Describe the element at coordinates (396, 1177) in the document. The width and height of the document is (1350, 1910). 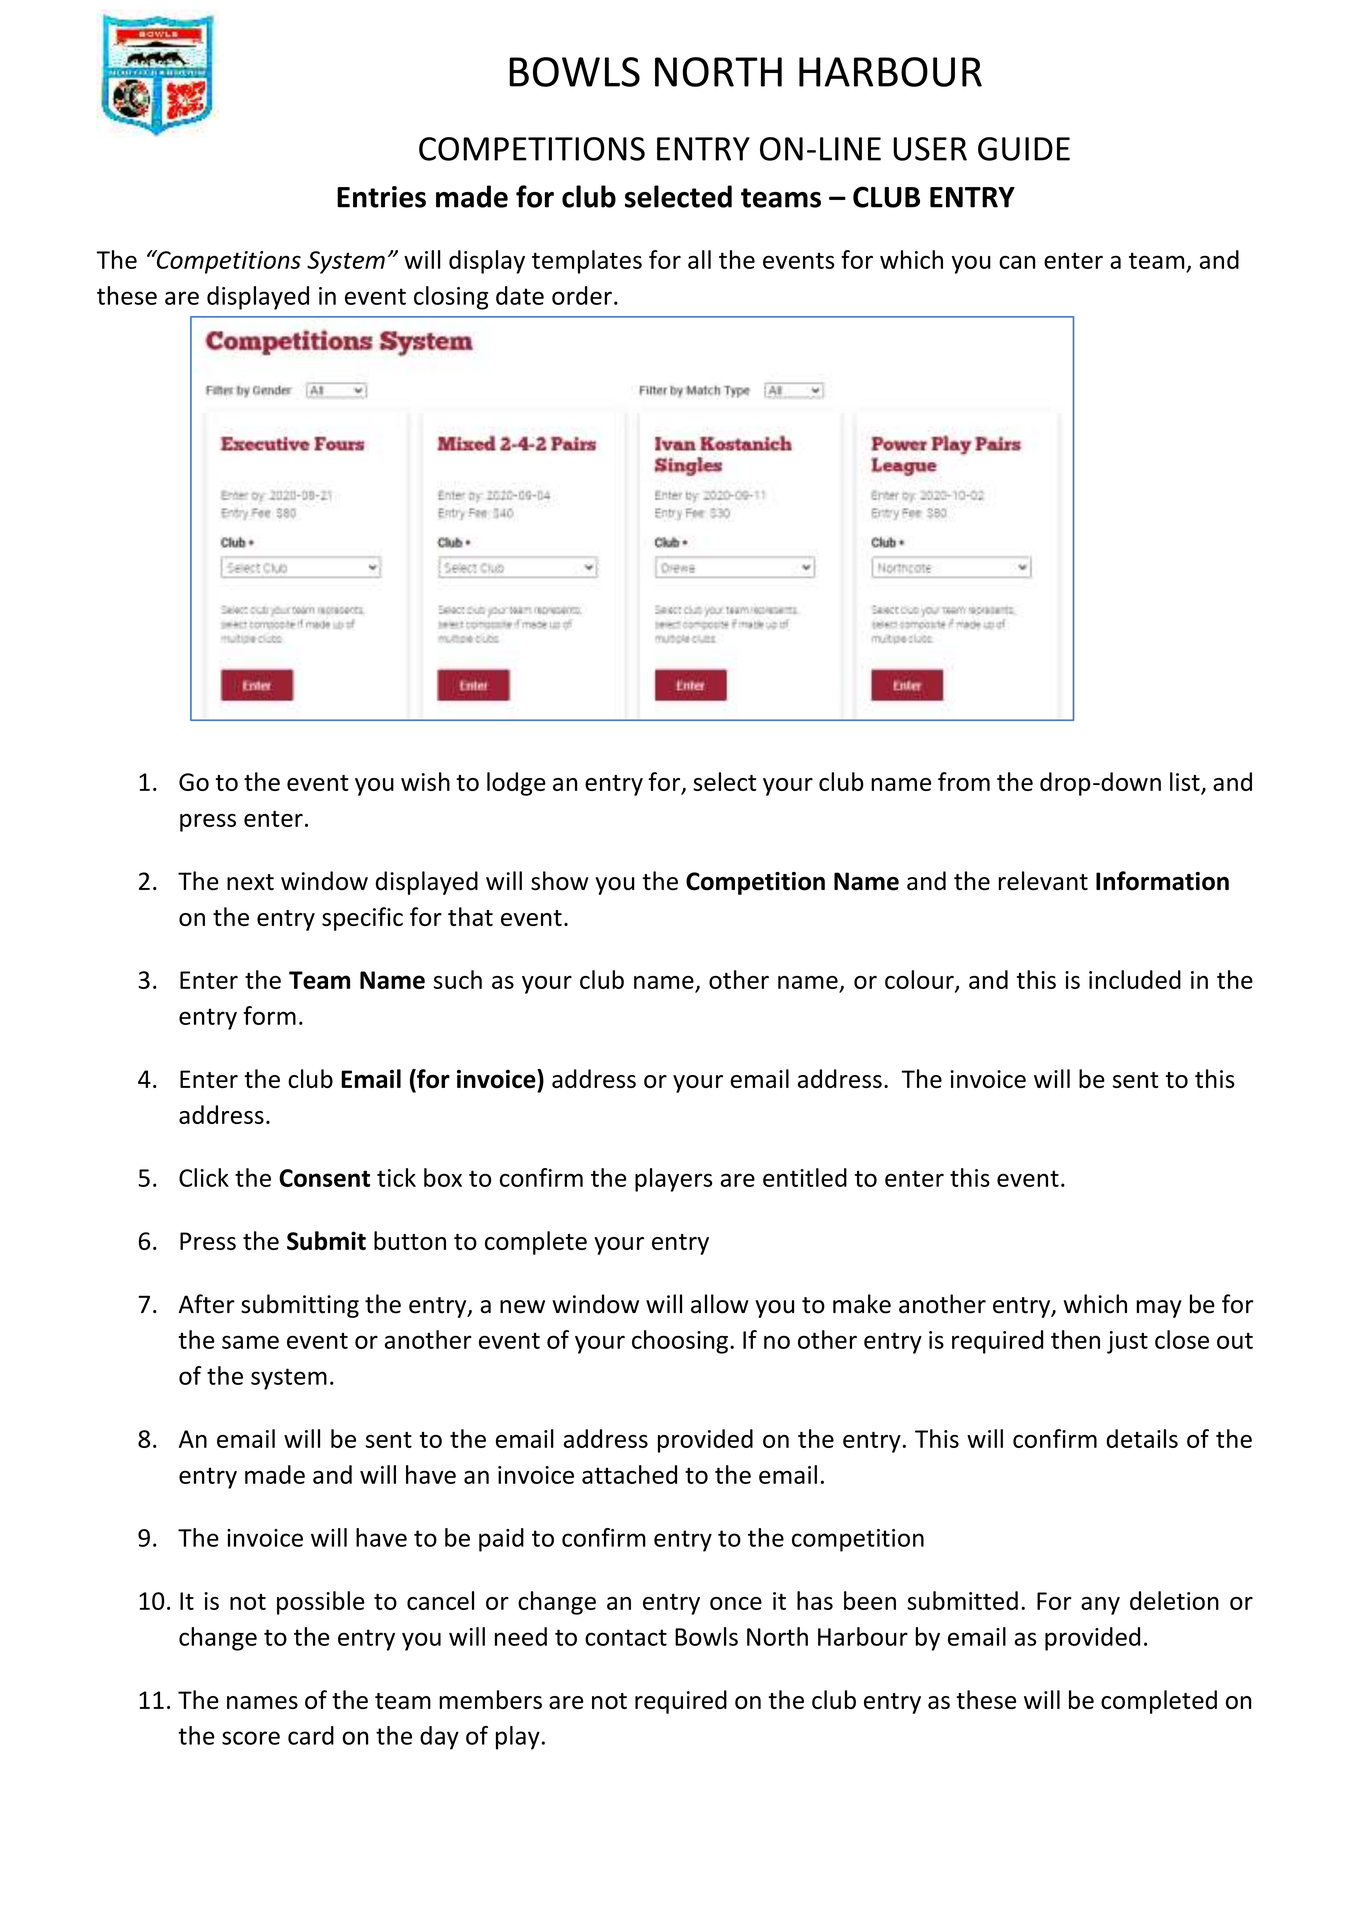
I see `tick` at that location.
